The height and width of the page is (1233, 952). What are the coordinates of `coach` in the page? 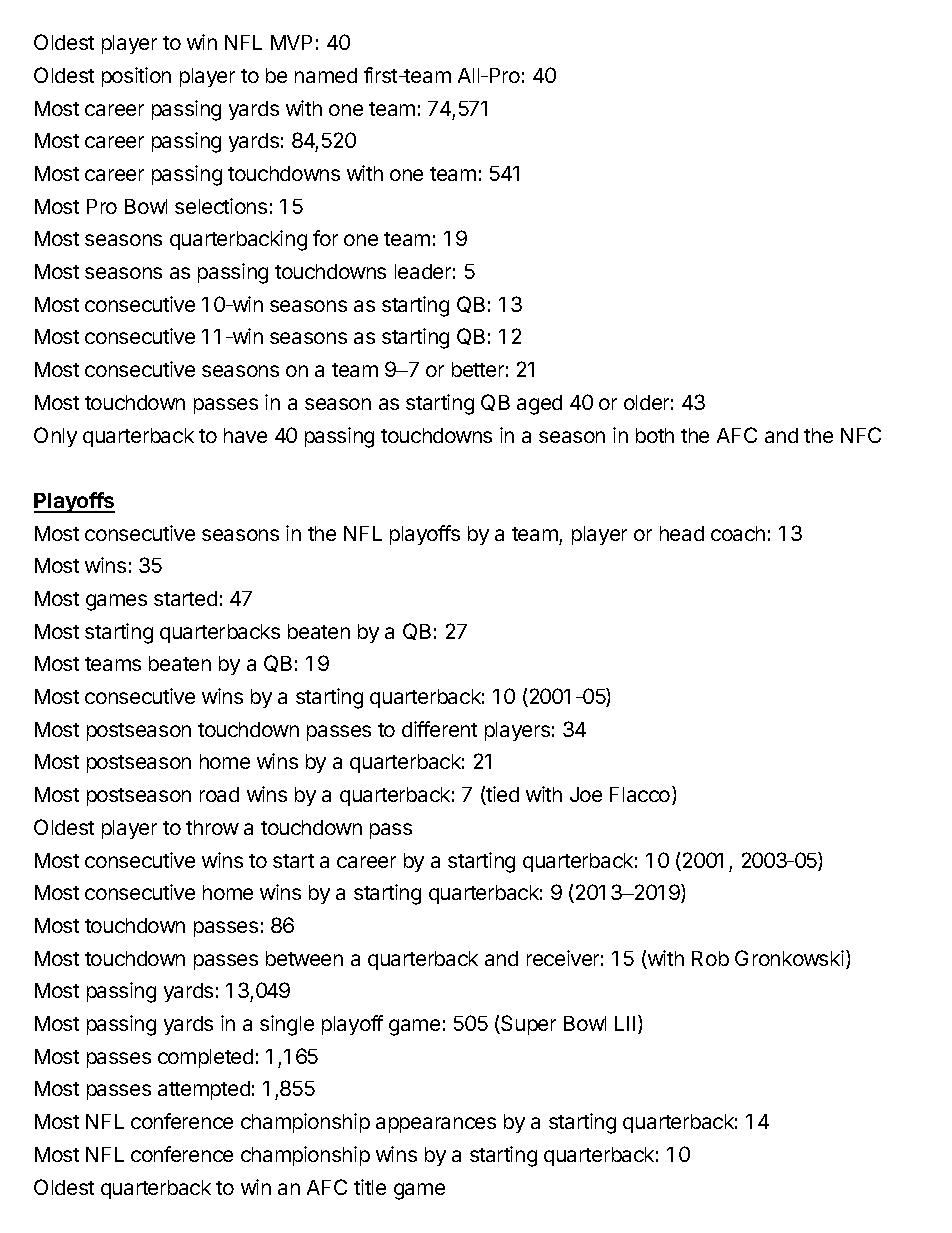 It's located at (738, 533).
